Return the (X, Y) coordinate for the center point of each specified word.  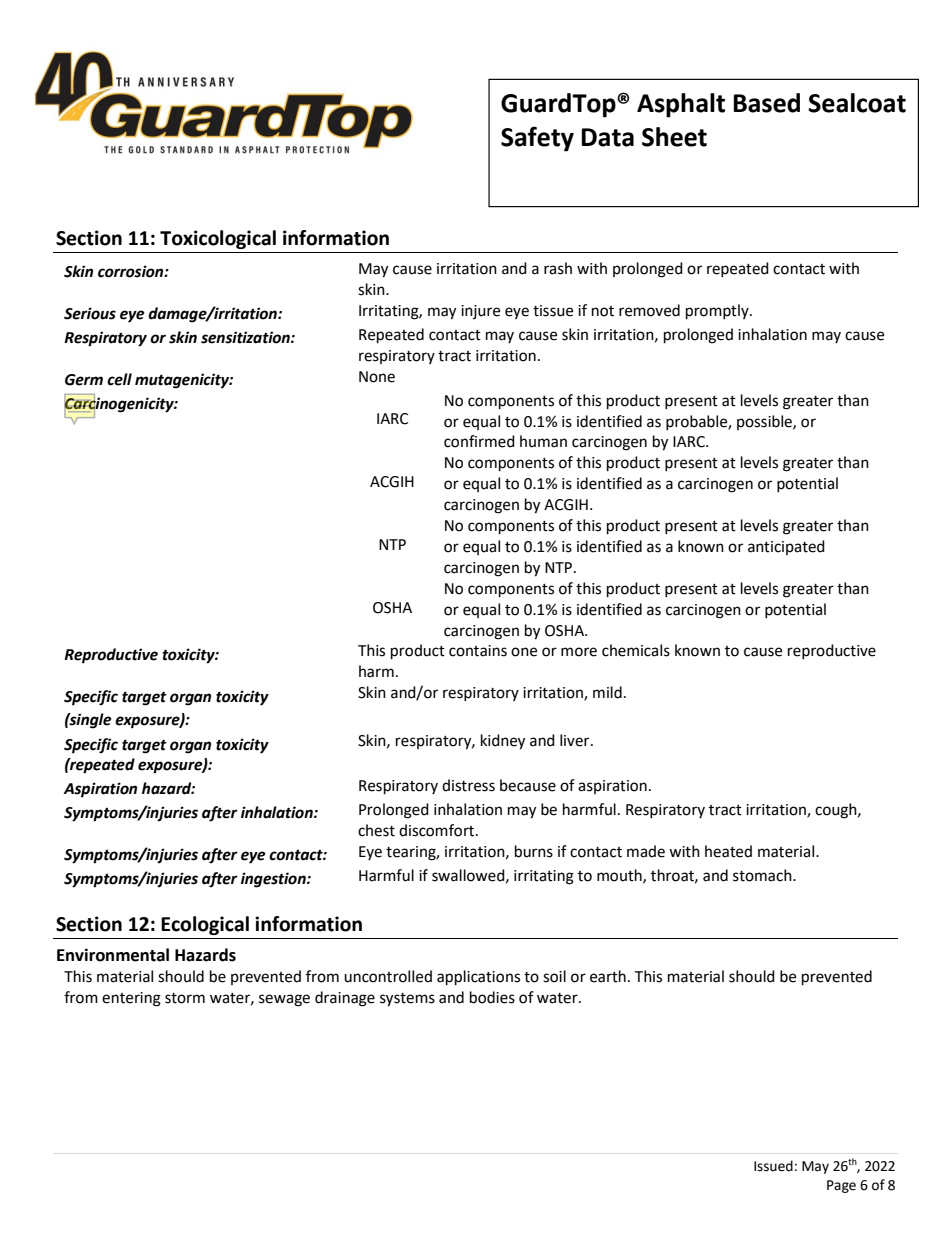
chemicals (636, 650)
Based (766, 103)
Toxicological (218, 239)
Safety (537, 139)
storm (185, 998)
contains (478, 651)
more (579, 652)
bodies (492, 997)
